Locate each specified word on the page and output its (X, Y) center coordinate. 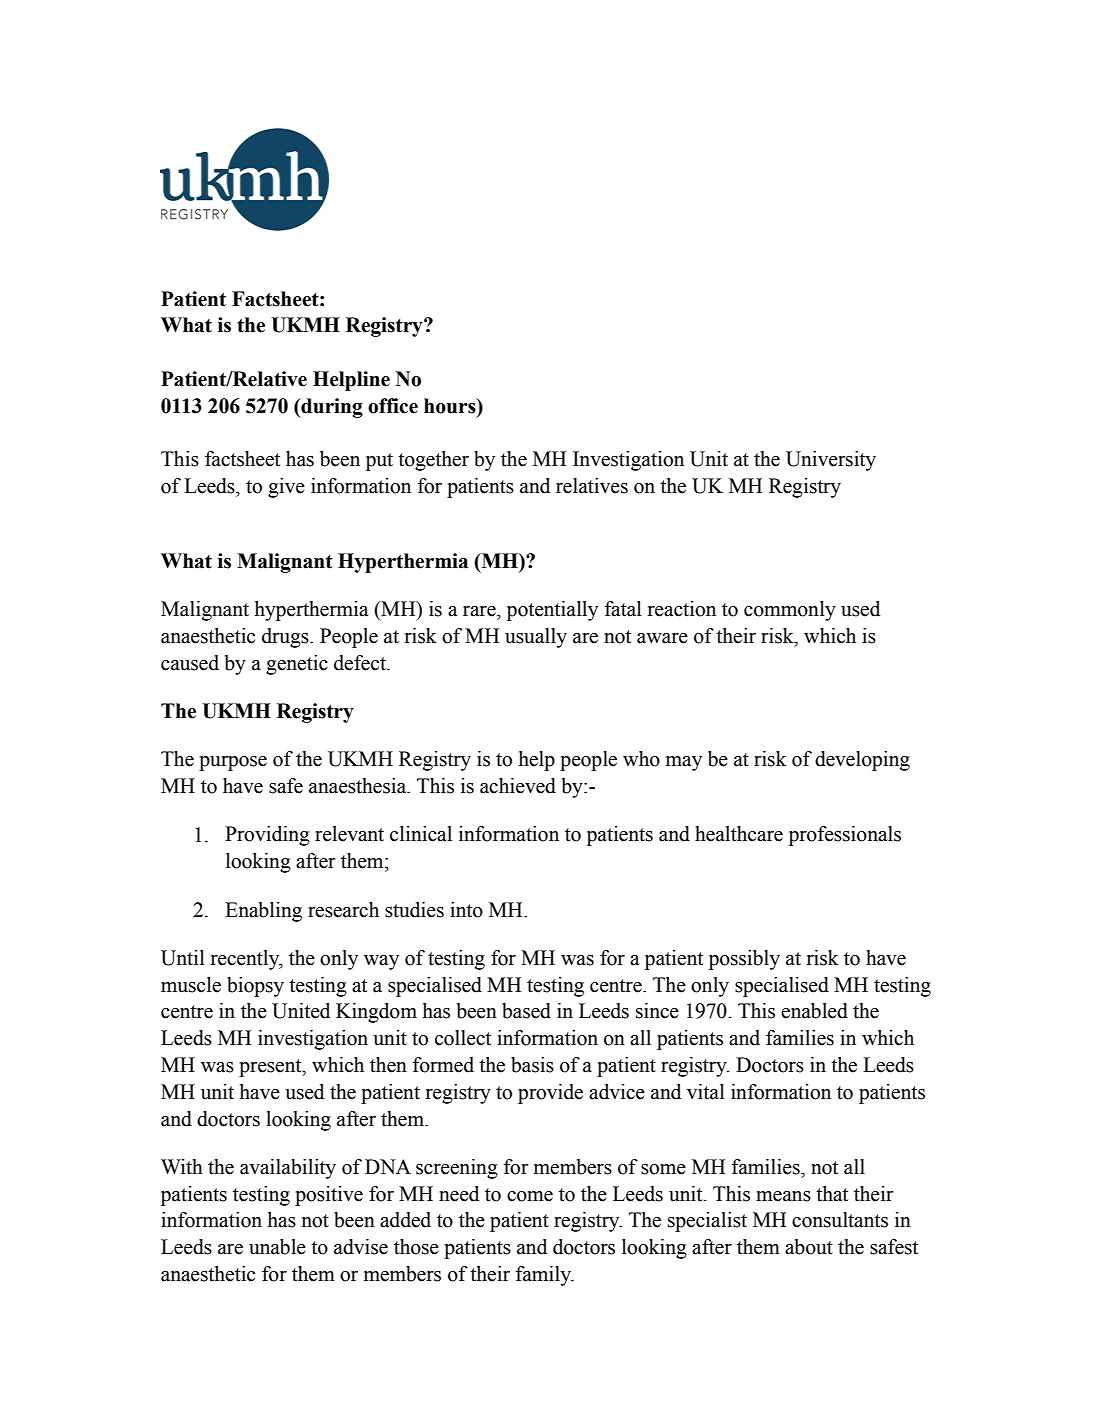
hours (451, 406)
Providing (267, 836)
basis (532, 1065)
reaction (682, 609)
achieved (518, 786)
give (286, 488)
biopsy (255, 987)
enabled (814, 1011)
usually (536, 638)
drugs (286, 638)
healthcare (739, 834)
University (831, 461)
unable (277, 1247)
